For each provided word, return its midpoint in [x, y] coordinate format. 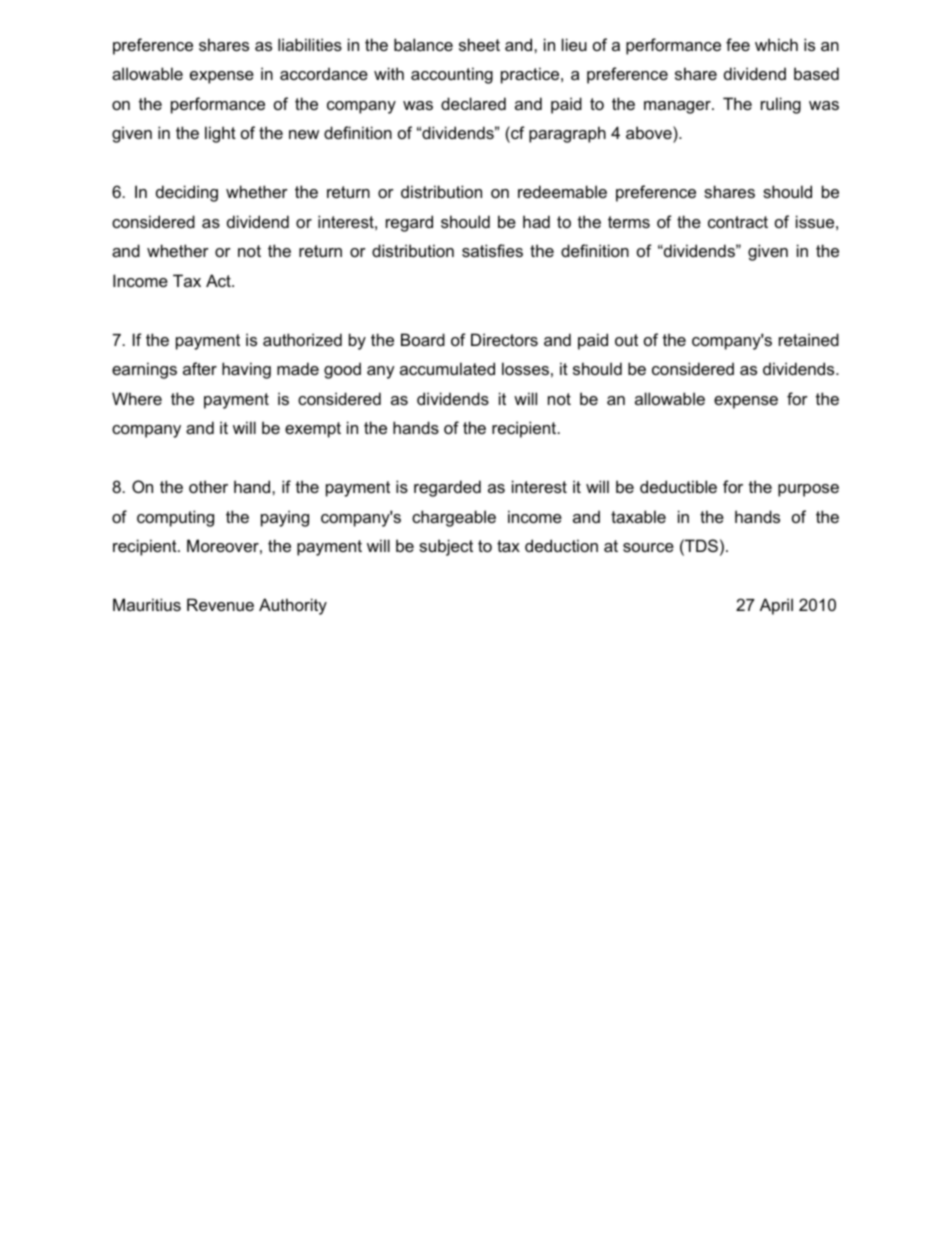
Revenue [220, 604]
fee [738, 44]
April [776, 606]
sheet [479, 44]
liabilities [310, 44]
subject [446, 547]
